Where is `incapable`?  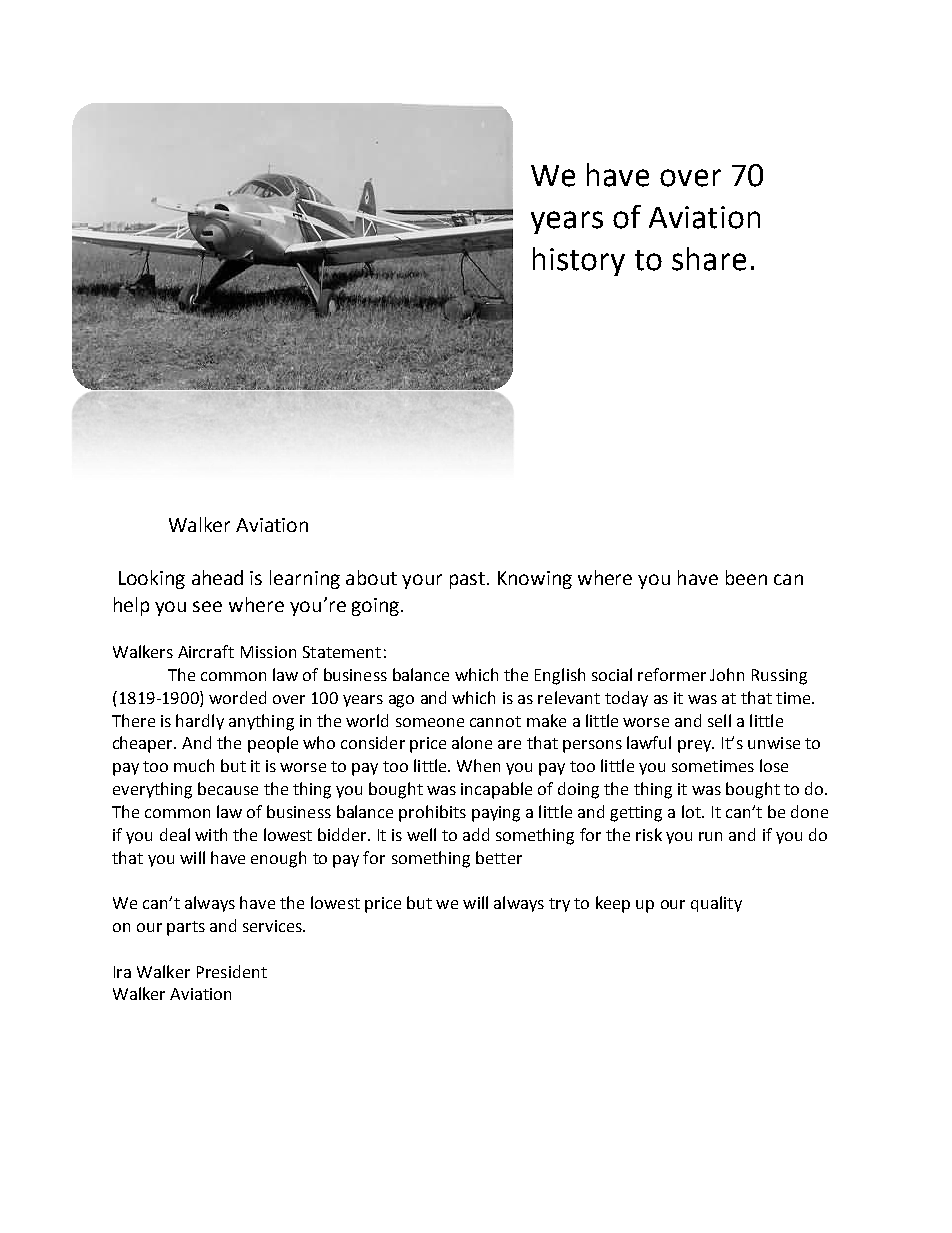
incapable is located at coordinates (496, 790).
